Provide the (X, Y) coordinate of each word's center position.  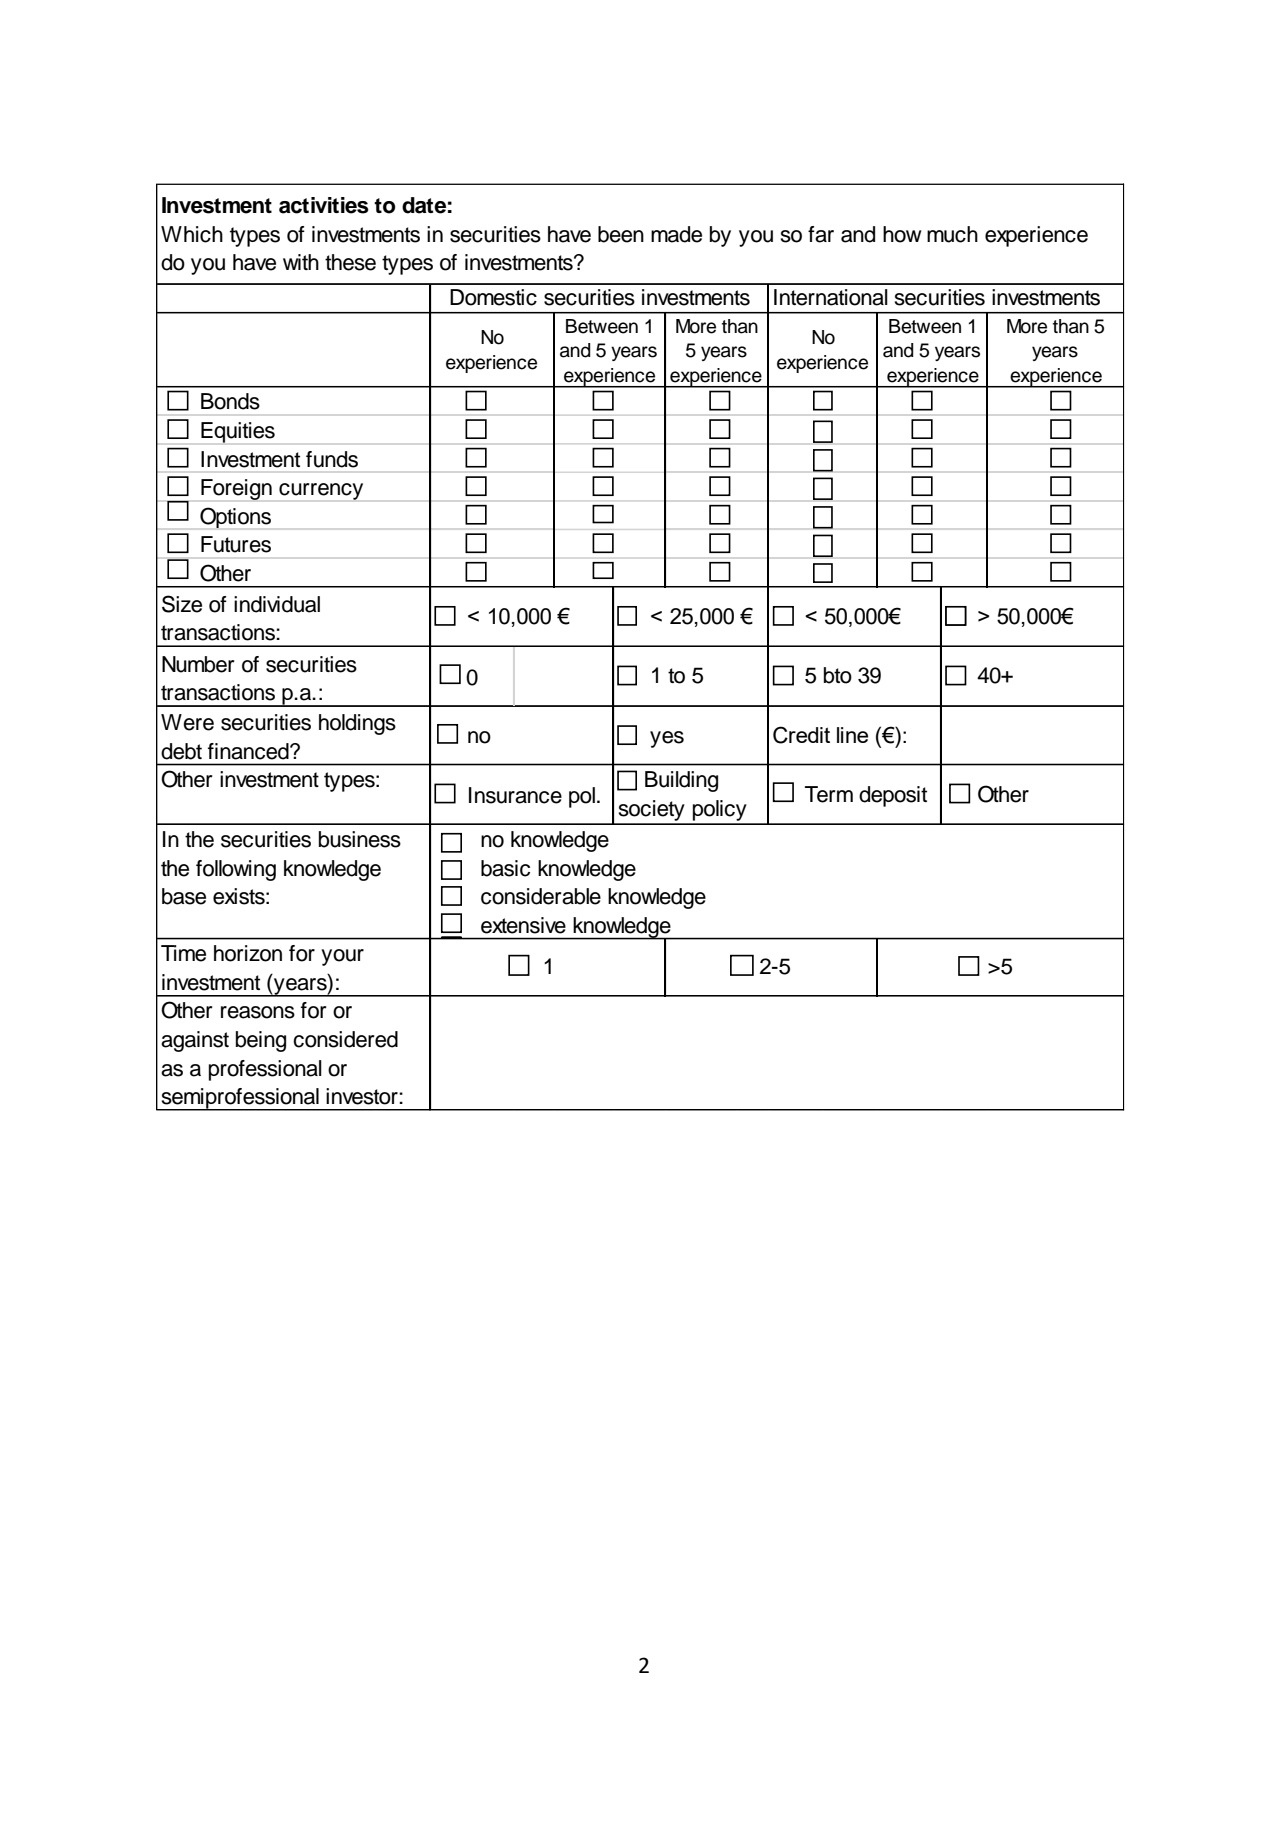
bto (838, 675)
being (261, 1041)
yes (667, 739)
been (621, 234)
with (301, 262)
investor (363, 1096)
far (821, 234)
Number (198, 664)
